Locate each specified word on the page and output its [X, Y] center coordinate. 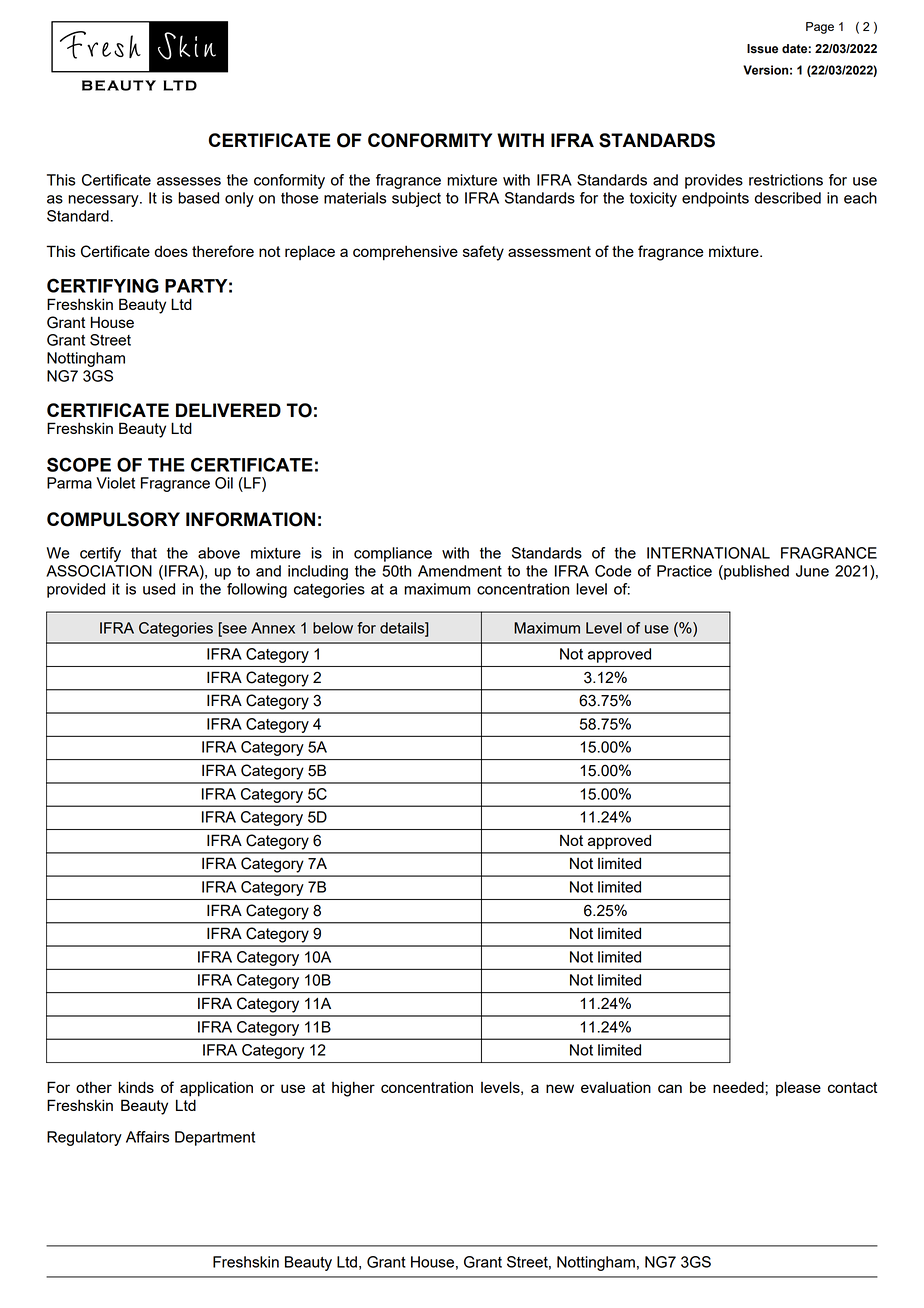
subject [416, 199]
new [560, 1088]
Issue [762, 49]
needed [739, 1087]
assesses [189, 181]
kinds [136, 1087]
